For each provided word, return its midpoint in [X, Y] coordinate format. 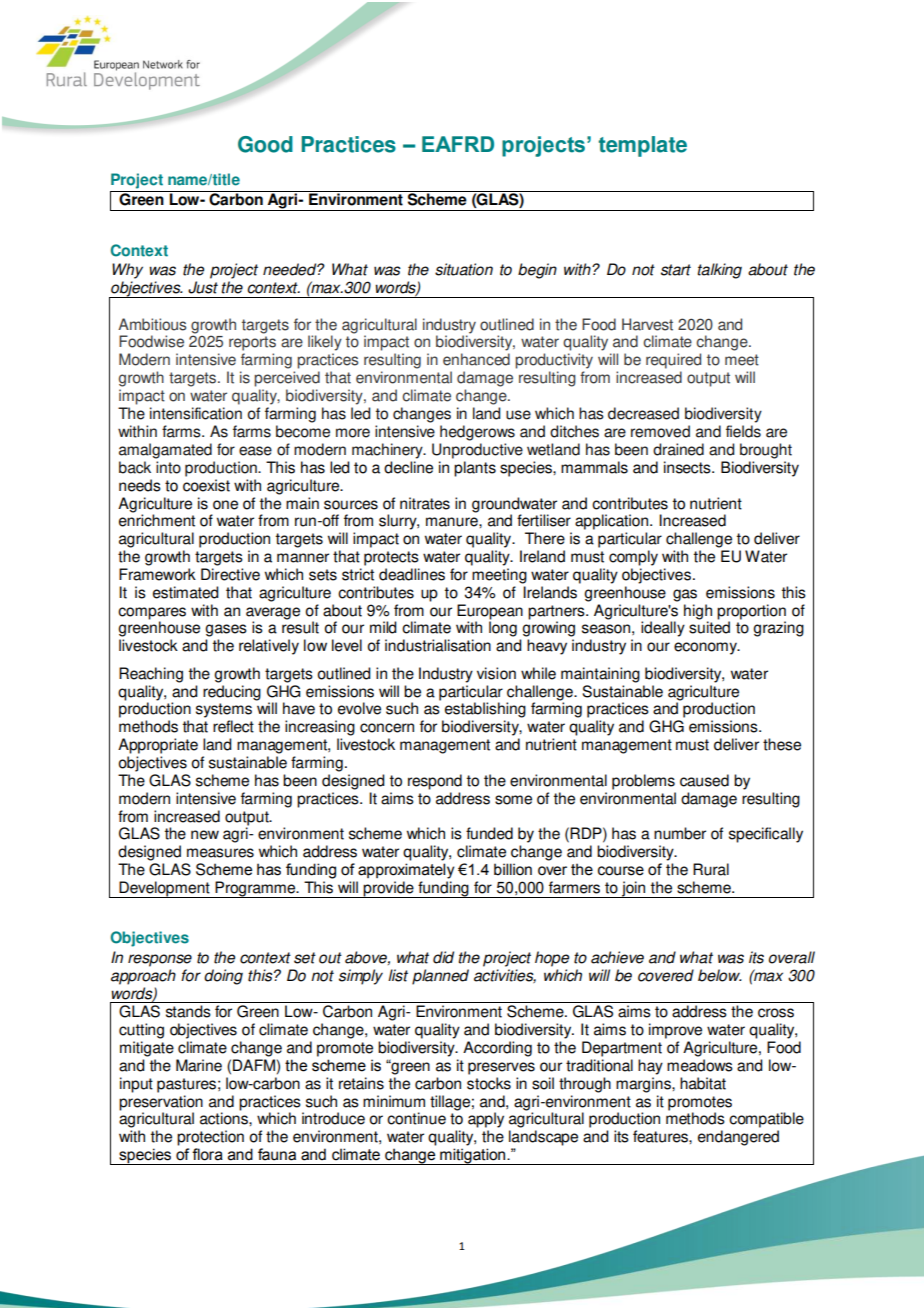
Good [265, 144]
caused [704, 780]
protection [210, 1138]
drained [678, 449]
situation [464, 269]
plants [475, 469]
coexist [206, 485]
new [205, 835]
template [642, 146]
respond [435, 782]
